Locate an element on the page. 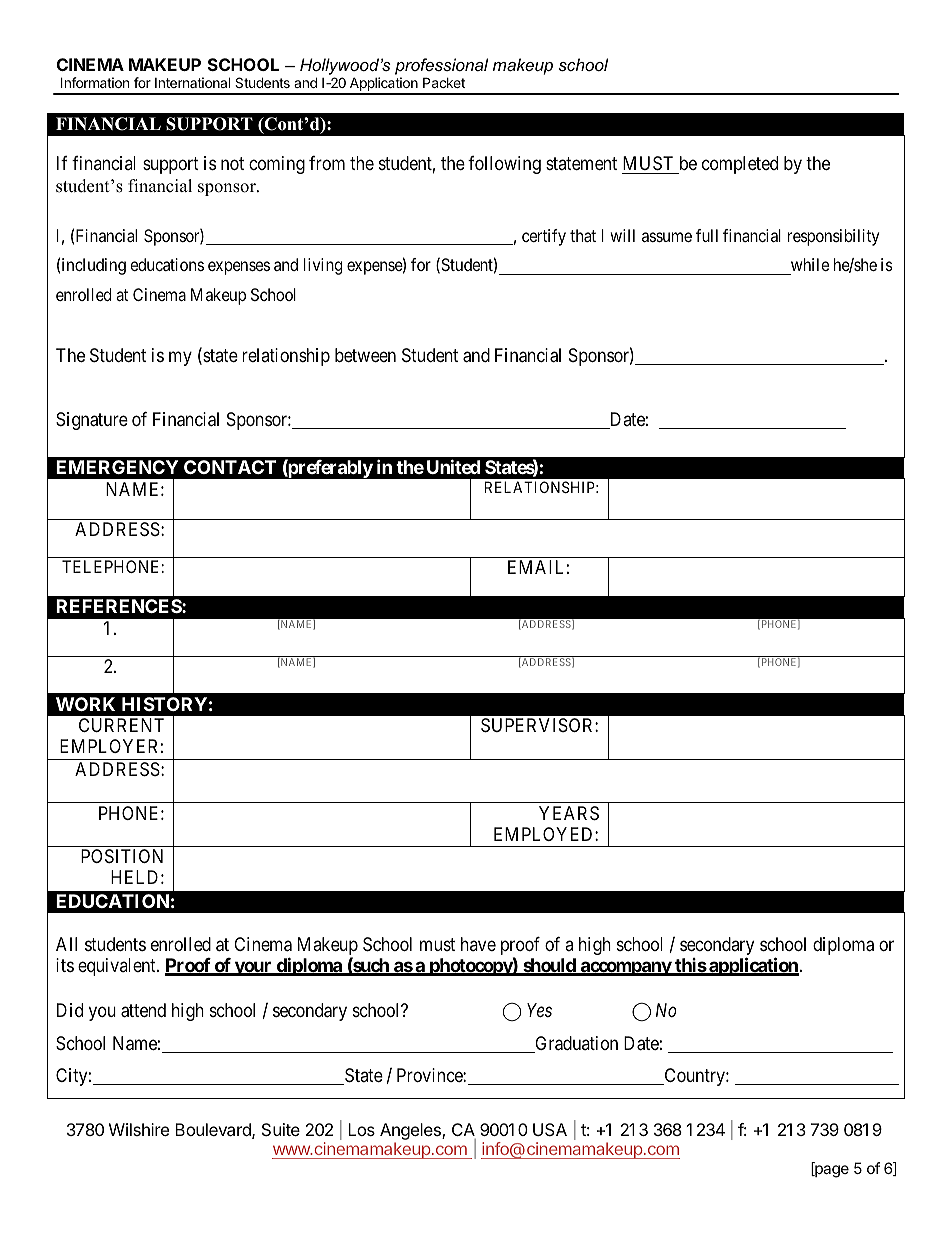 The height and width of the document is (1233, 952). United is located at coordinates (453, 466).
